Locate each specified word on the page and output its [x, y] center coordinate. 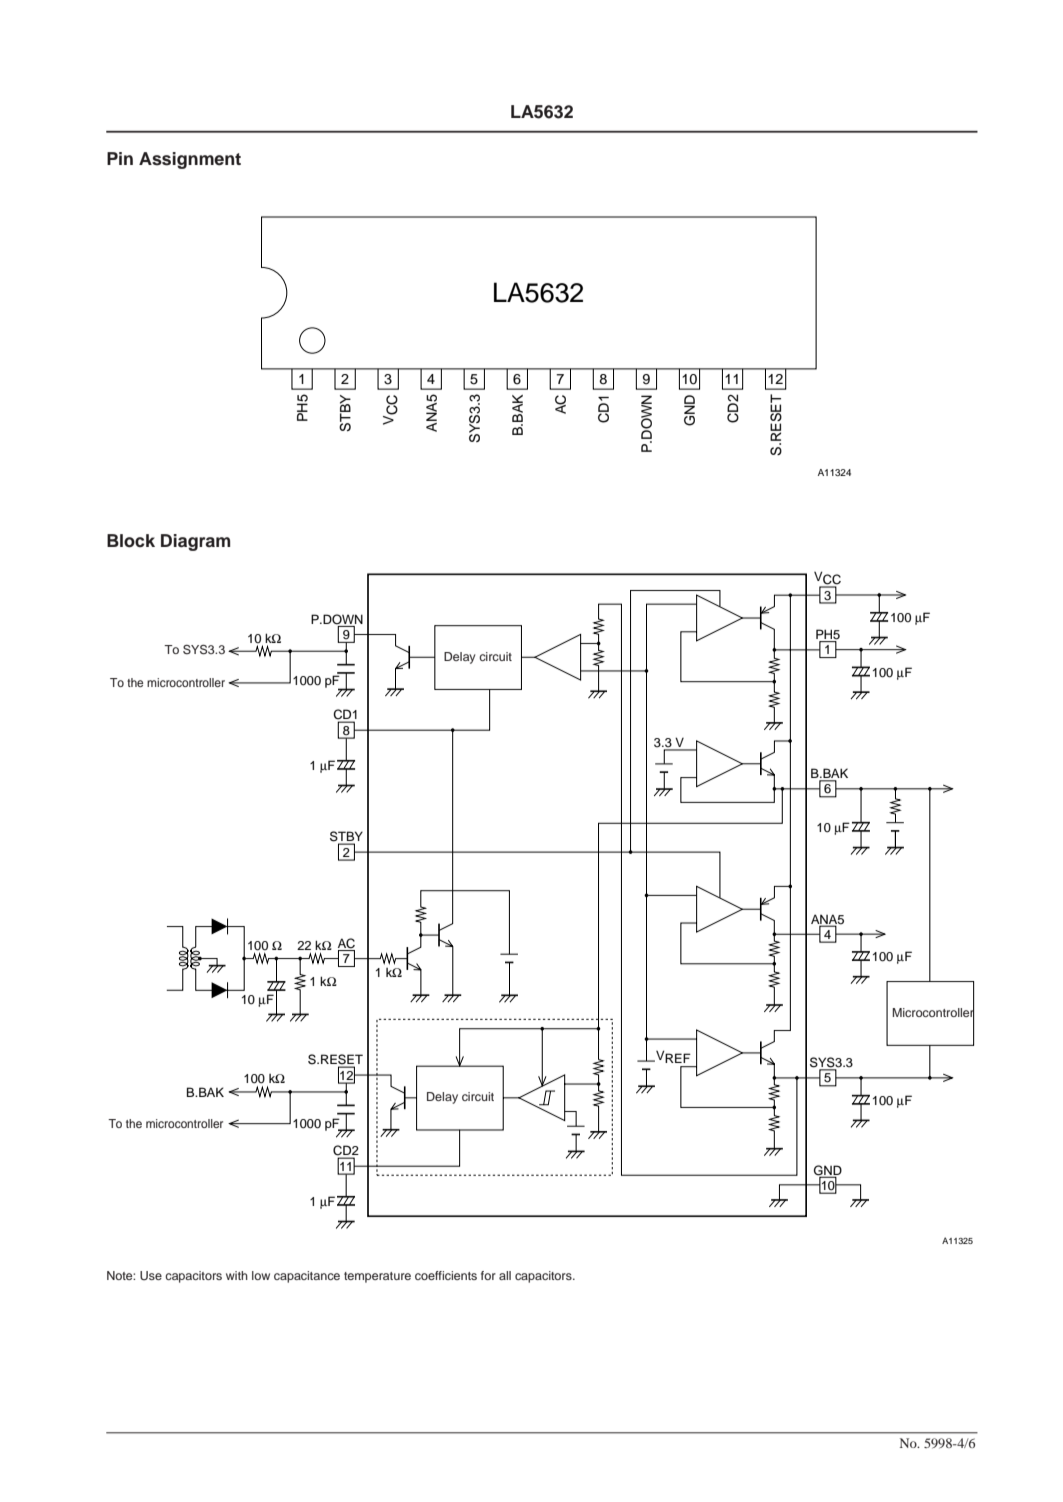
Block [131, 541]
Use [151, 1276]
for [488, 1275]
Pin [120, 158]
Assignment [190, 160]
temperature [377, 1277]
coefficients [446, 1275]
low [261, 1275]
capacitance [307, 1277]
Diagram [195, 542]
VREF [672, 1056]
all [505, 1275]
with [237, 1275]
